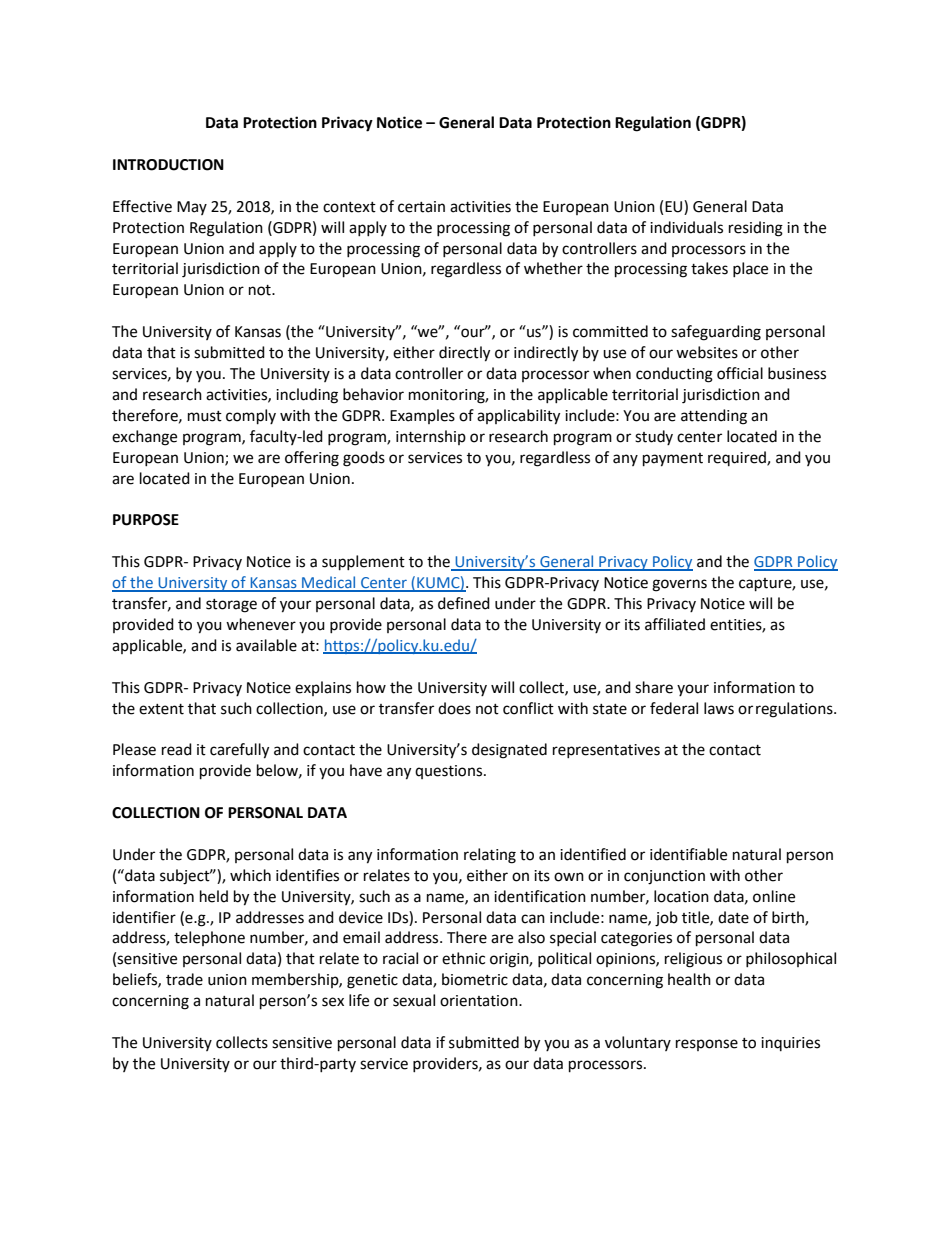 The height and width of the screenshot is (1233, 952). I want to click on orientation, so click(480, 1001).
